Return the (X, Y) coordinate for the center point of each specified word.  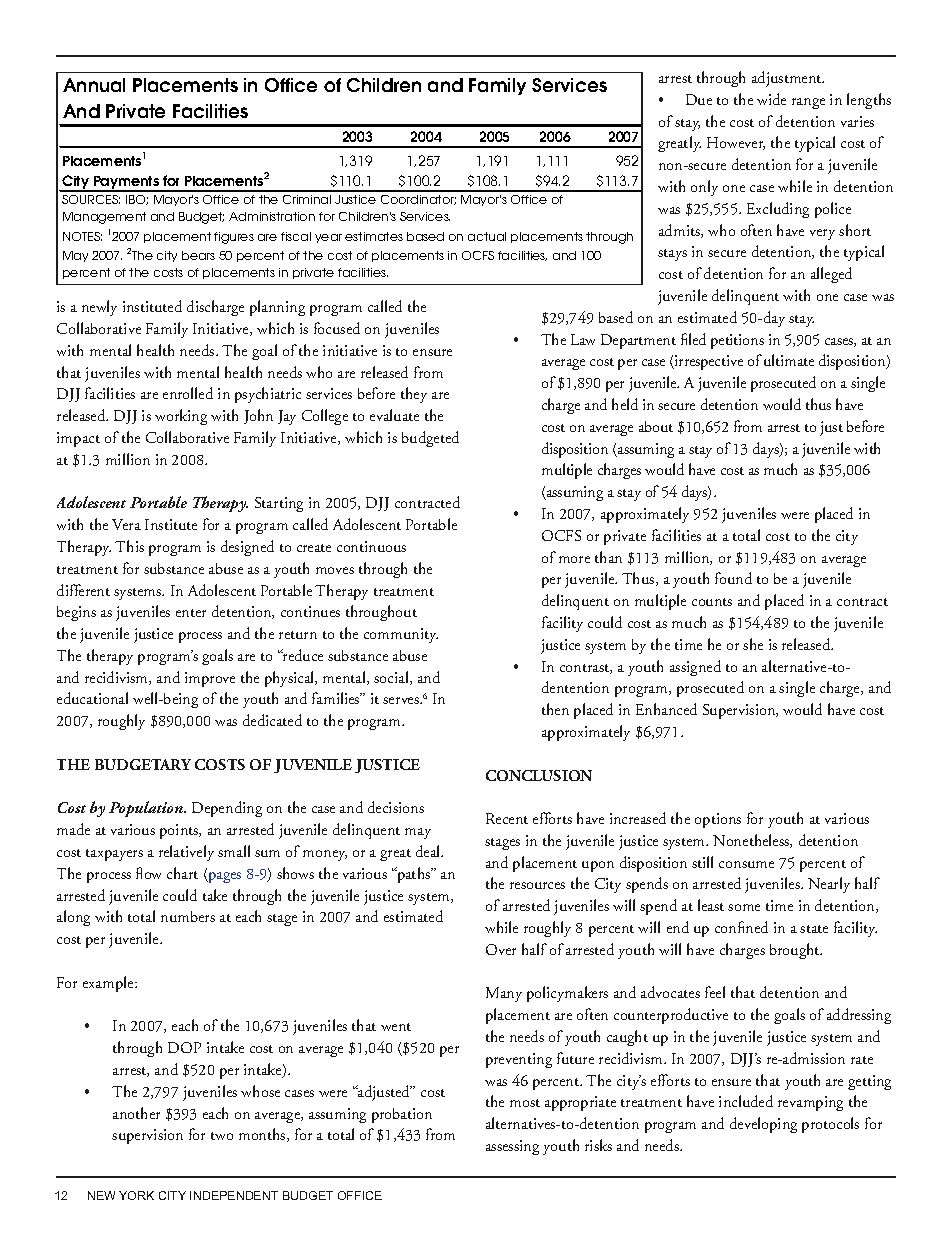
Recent (507, 818)
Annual (94, 85)
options (718, 820)
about (656, 426)
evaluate (394, 415)
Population (147, 809)
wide (771, 99)
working (181, 417)
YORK (136, 1195)
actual (487, 236)
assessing (512, 1147)
